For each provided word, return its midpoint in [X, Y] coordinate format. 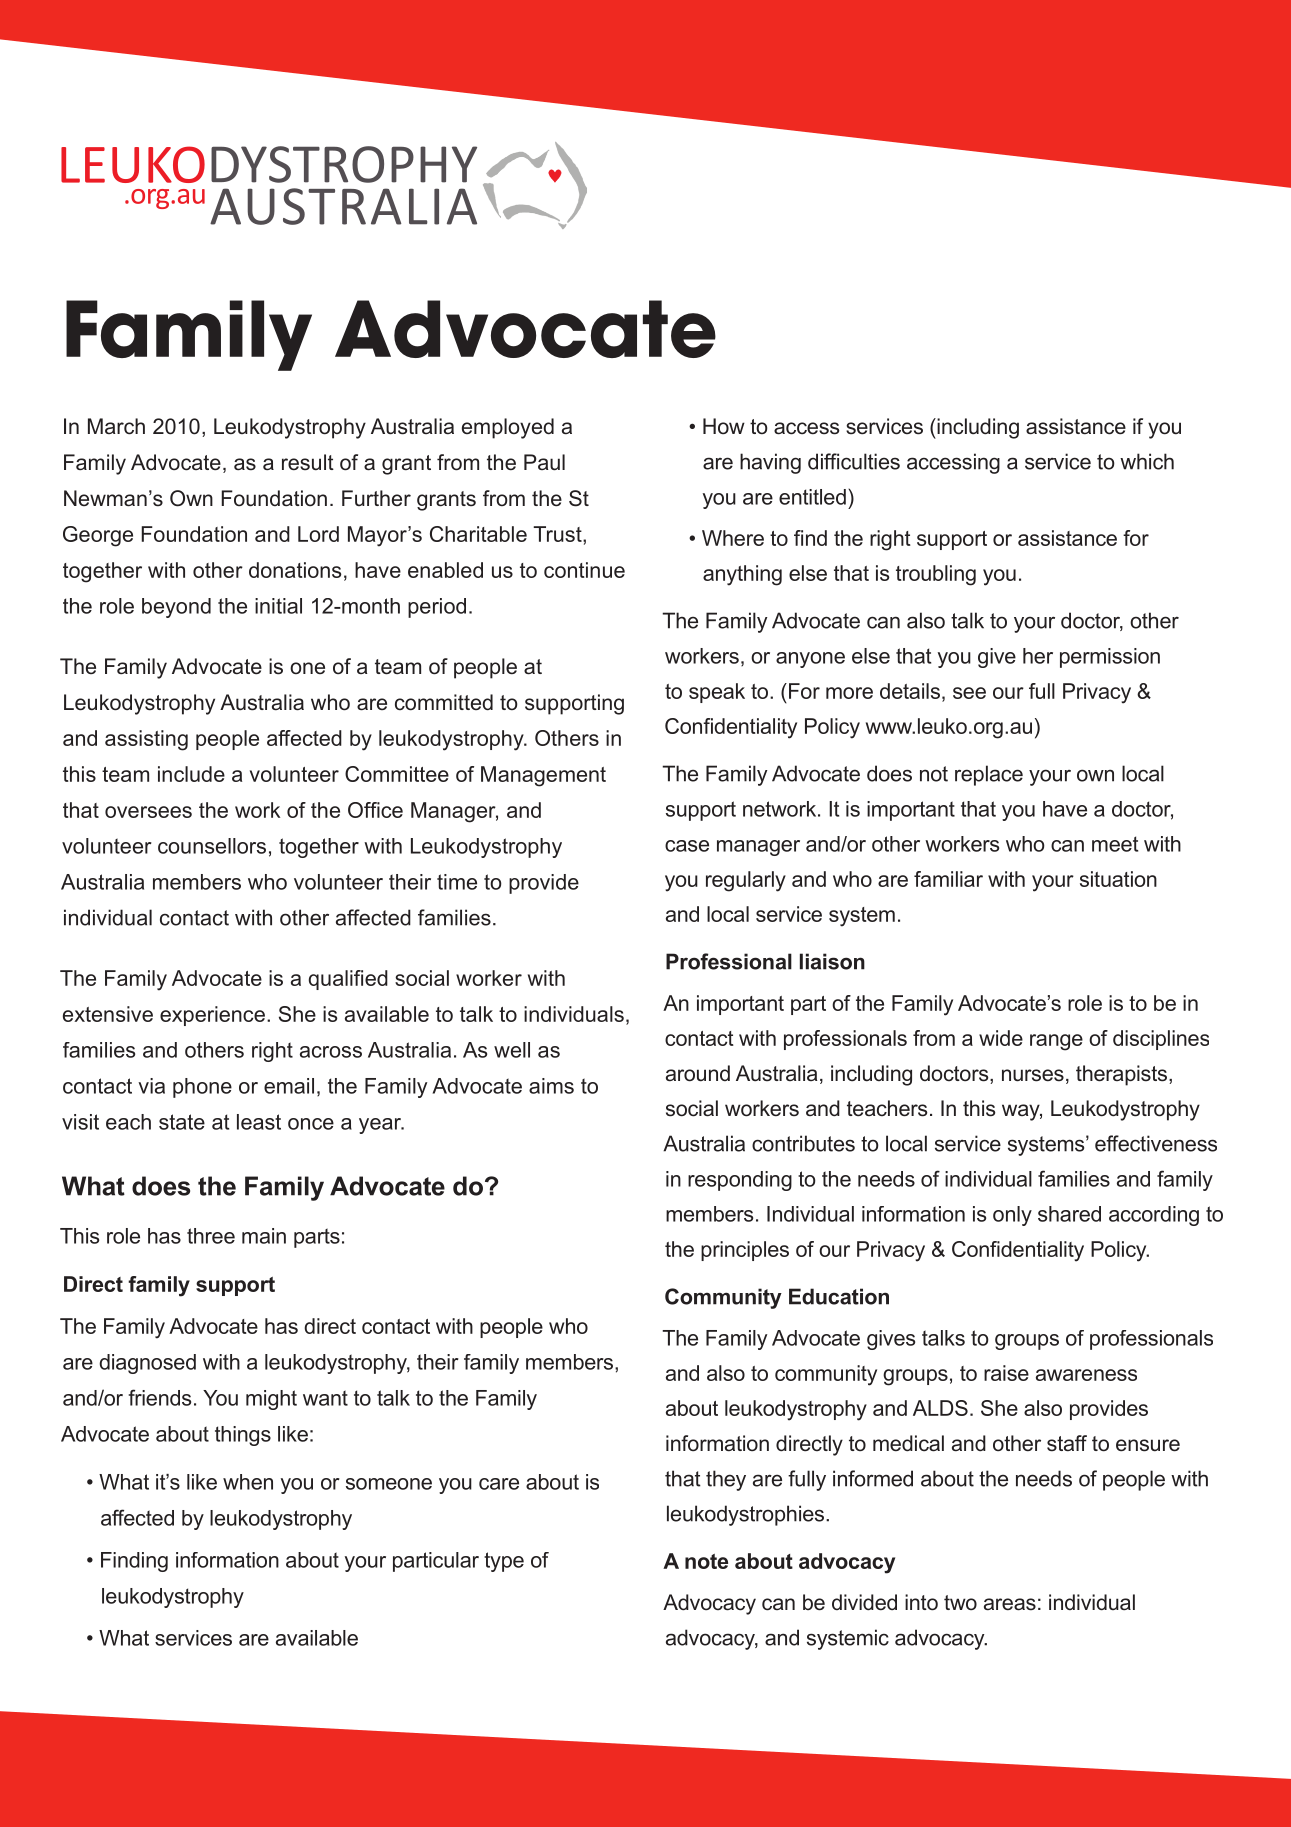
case [687, 846]
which [1147, 461]
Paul [544, 462]
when [248, 1482]
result [308, 462]
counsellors [212, 846]
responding [740, 1181]
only [1012, 1216]
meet [1115, 844]
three [211, 1236]
